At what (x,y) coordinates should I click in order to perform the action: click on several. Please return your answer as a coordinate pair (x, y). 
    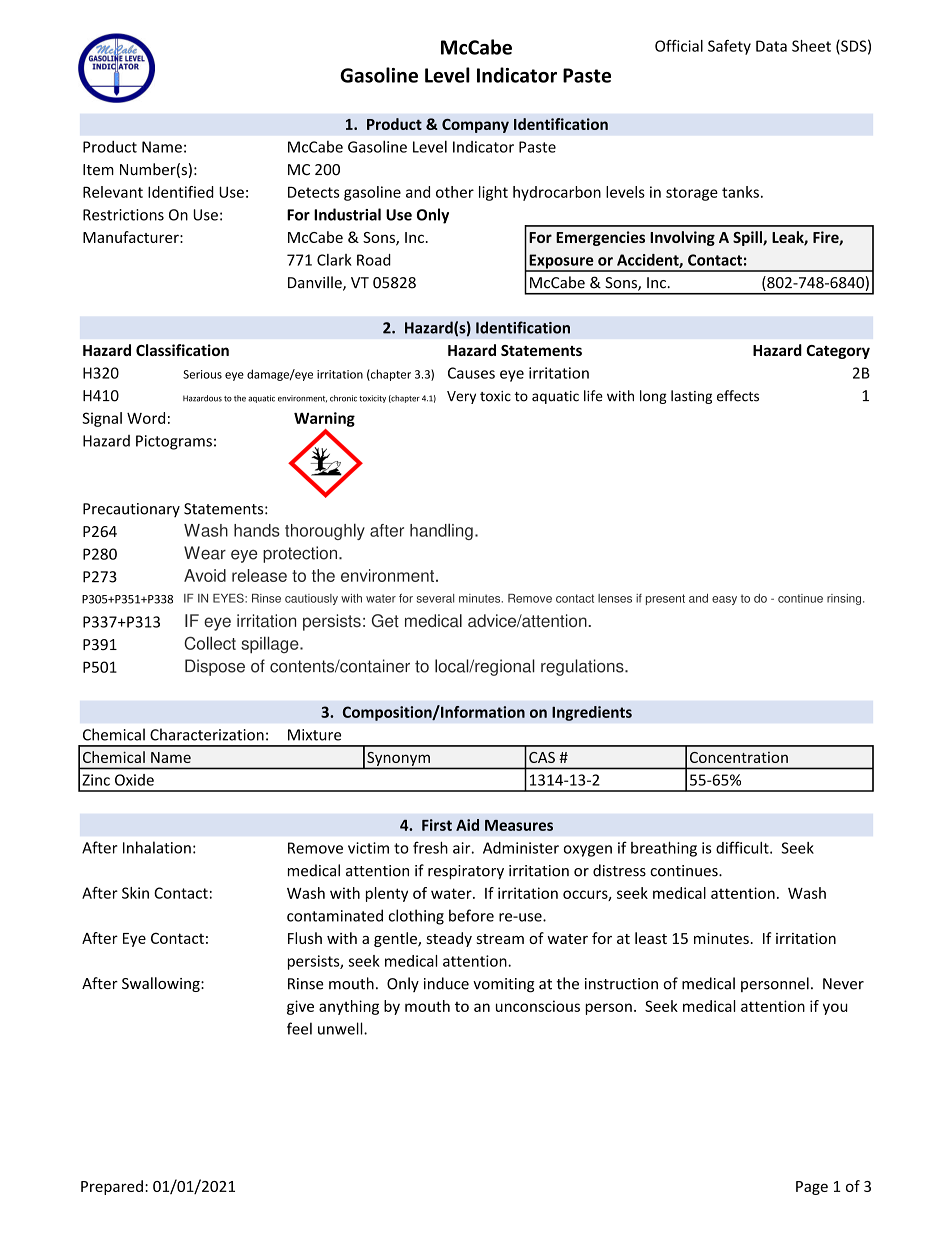
    Looking at the image, I should click on (435, 598).
